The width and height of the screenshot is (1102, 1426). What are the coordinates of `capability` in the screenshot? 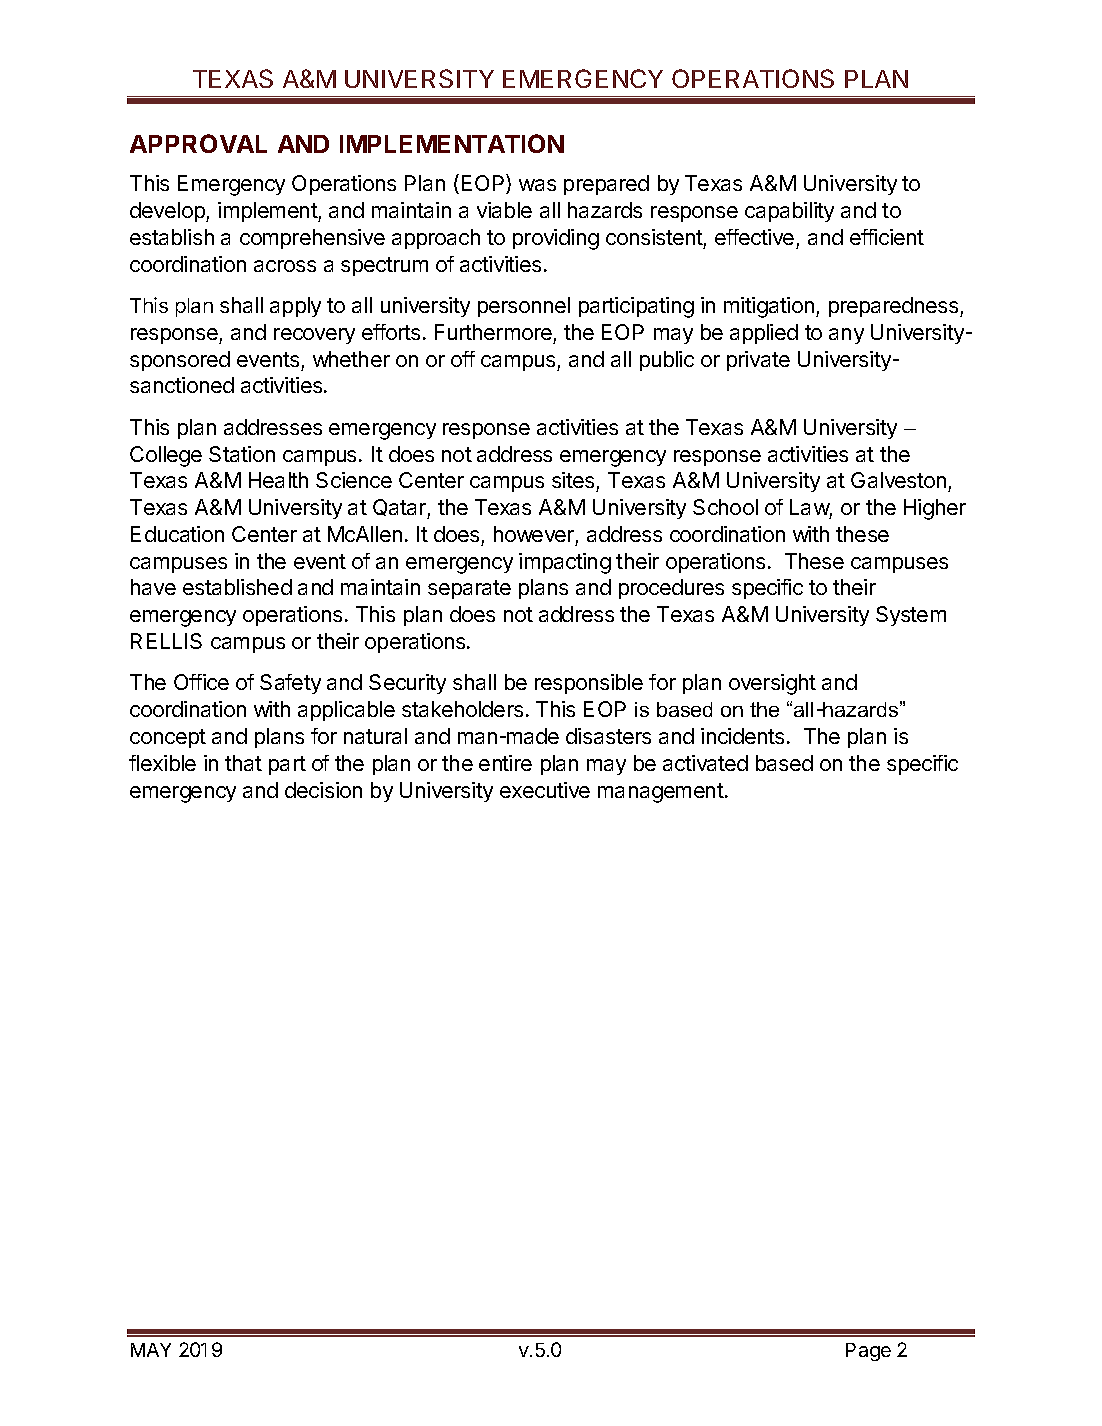 It's located at (789, 212).
